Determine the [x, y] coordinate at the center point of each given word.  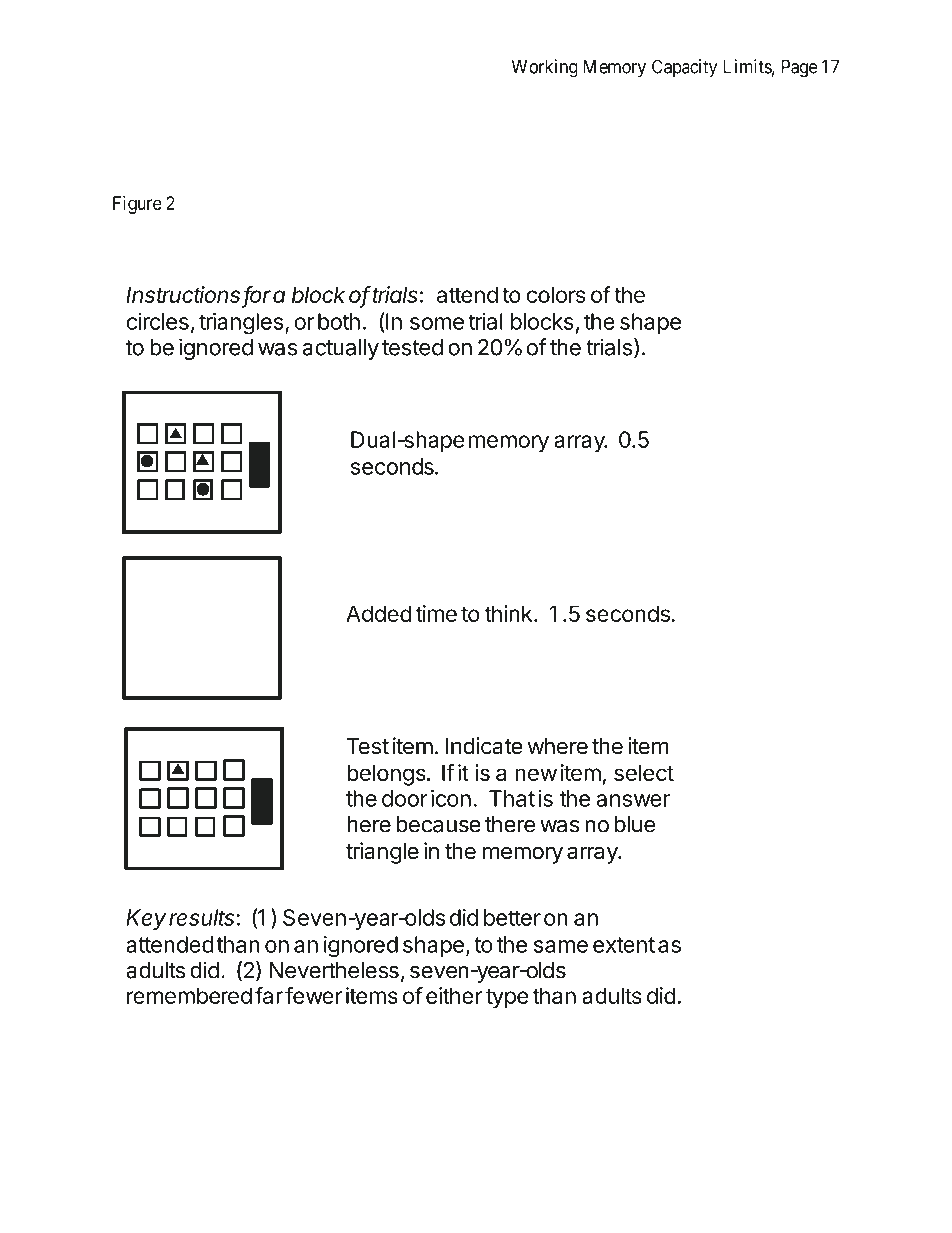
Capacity [684, 68]
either [454, 995]
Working [545, 68]
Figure [137, 205]
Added [379, 613]
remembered [189, 995]
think [508, 613]
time [436, 613]
